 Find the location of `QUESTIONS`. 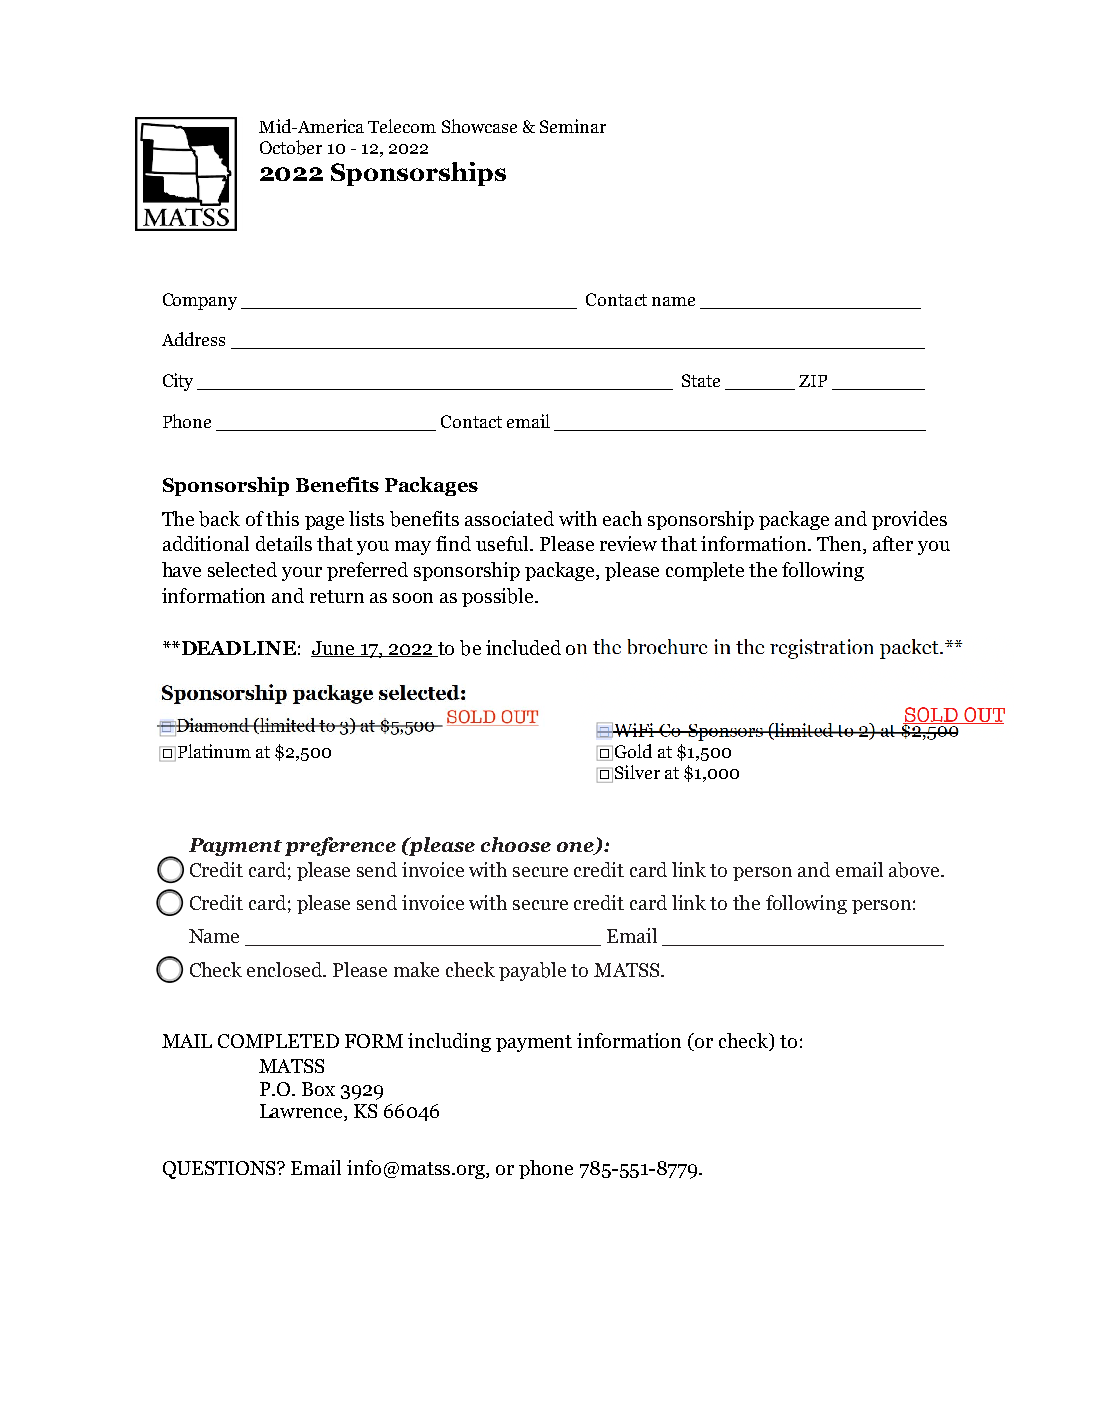

QUESTIONS is located at coordinates (220, 1170).
